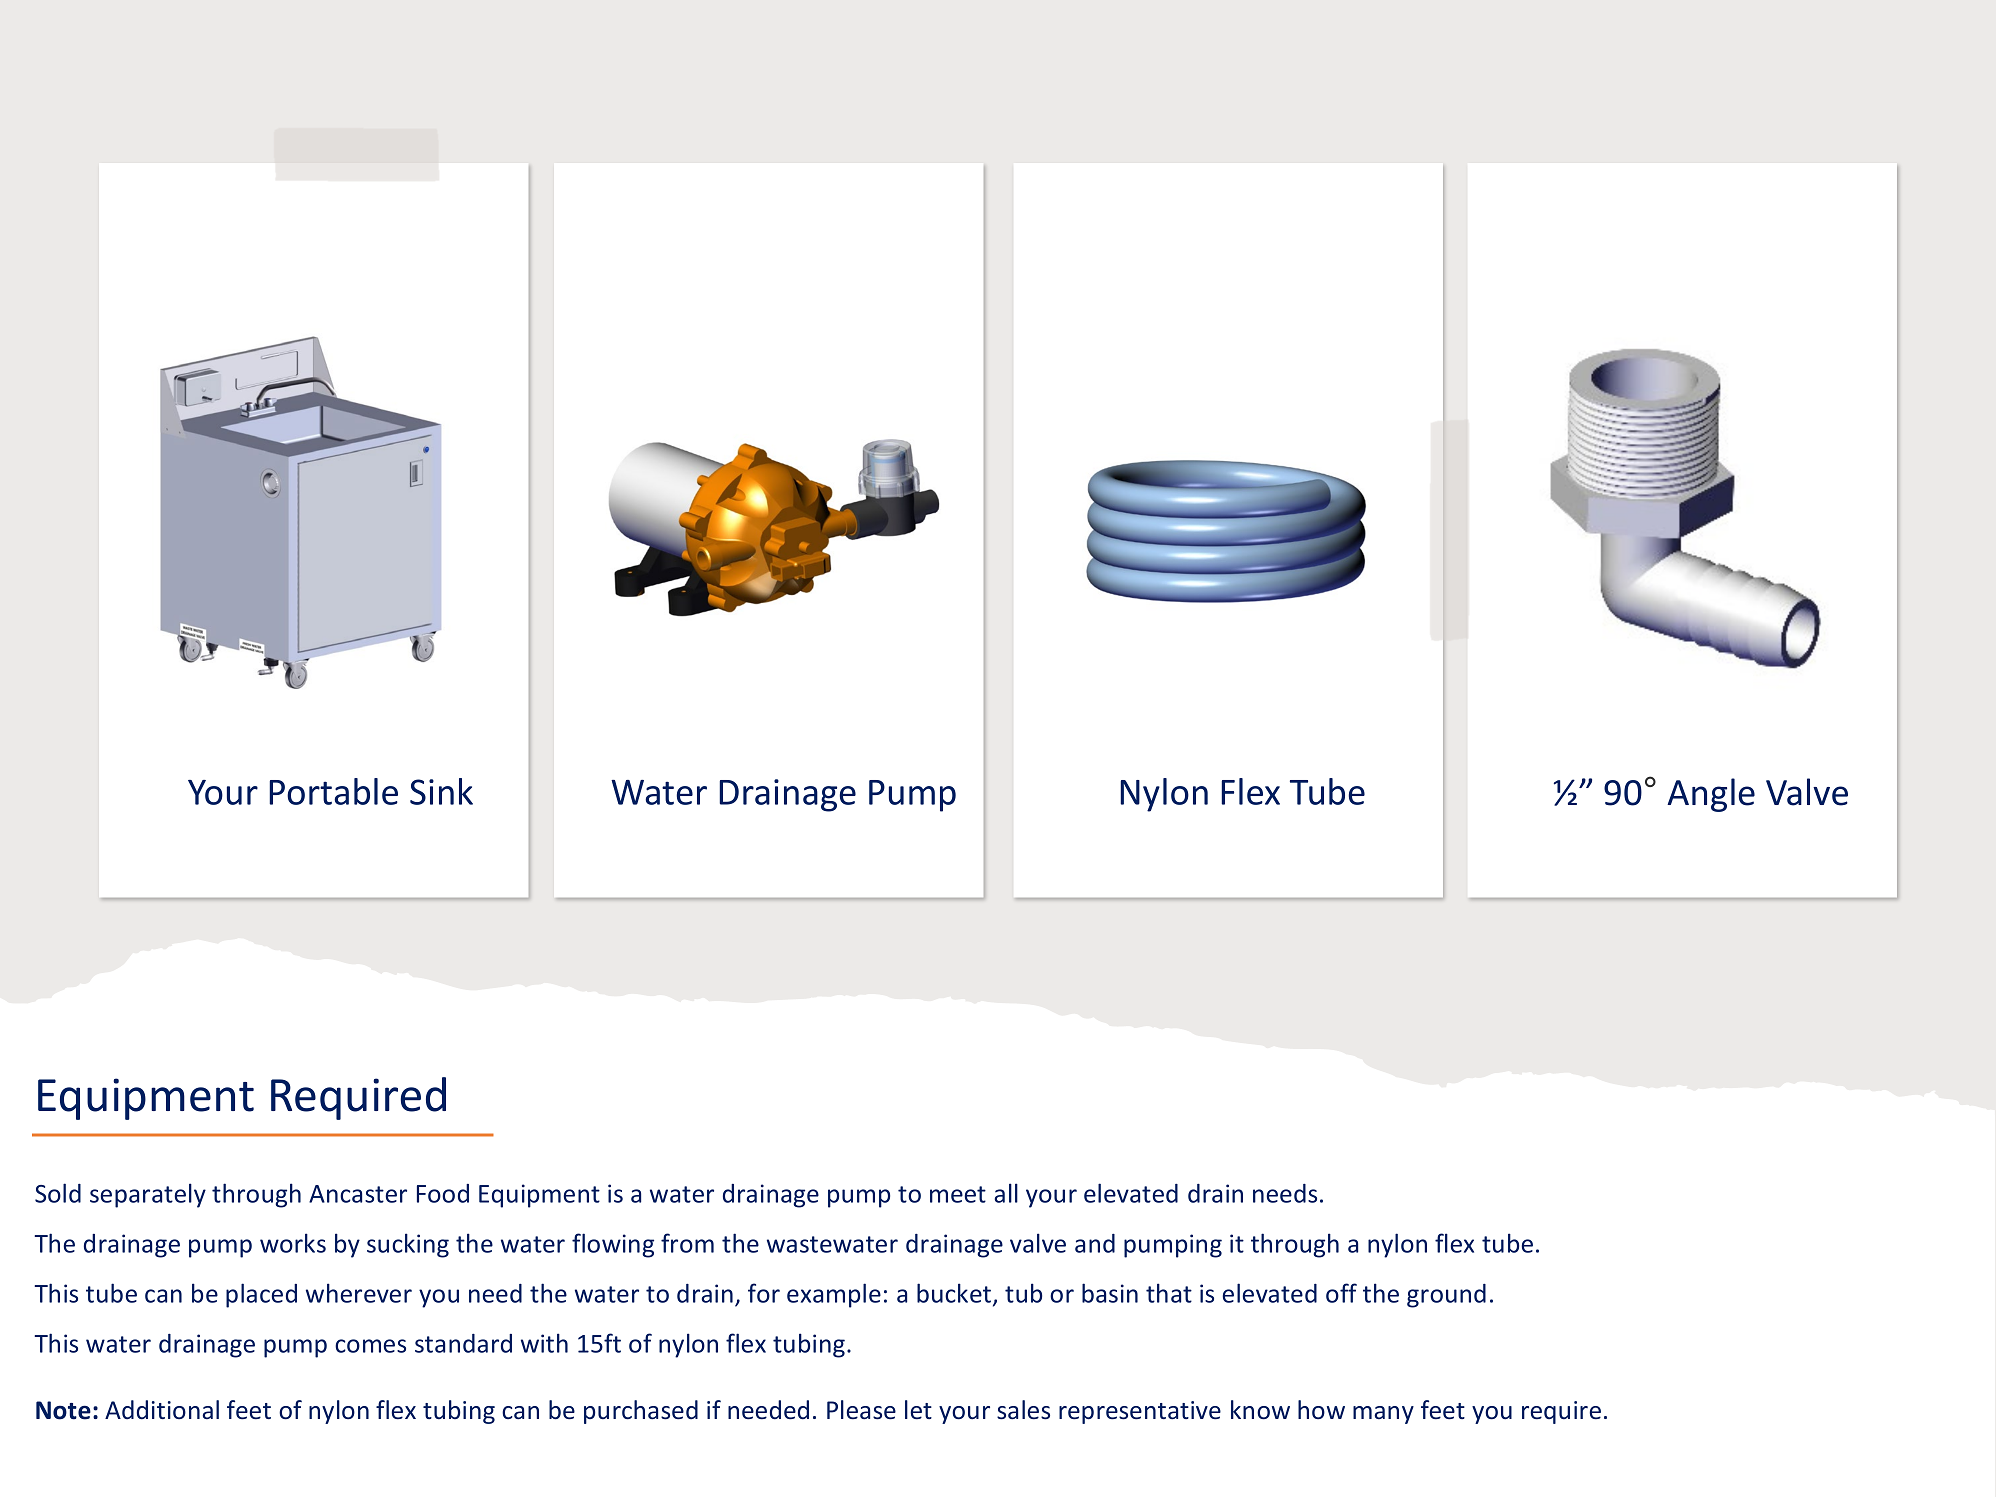 Image resolution: width=1996 pixels, height=1497 pixels. Describe the element at coordinates (1711, 795) in the screenshot. I see `Angle` at that location.
